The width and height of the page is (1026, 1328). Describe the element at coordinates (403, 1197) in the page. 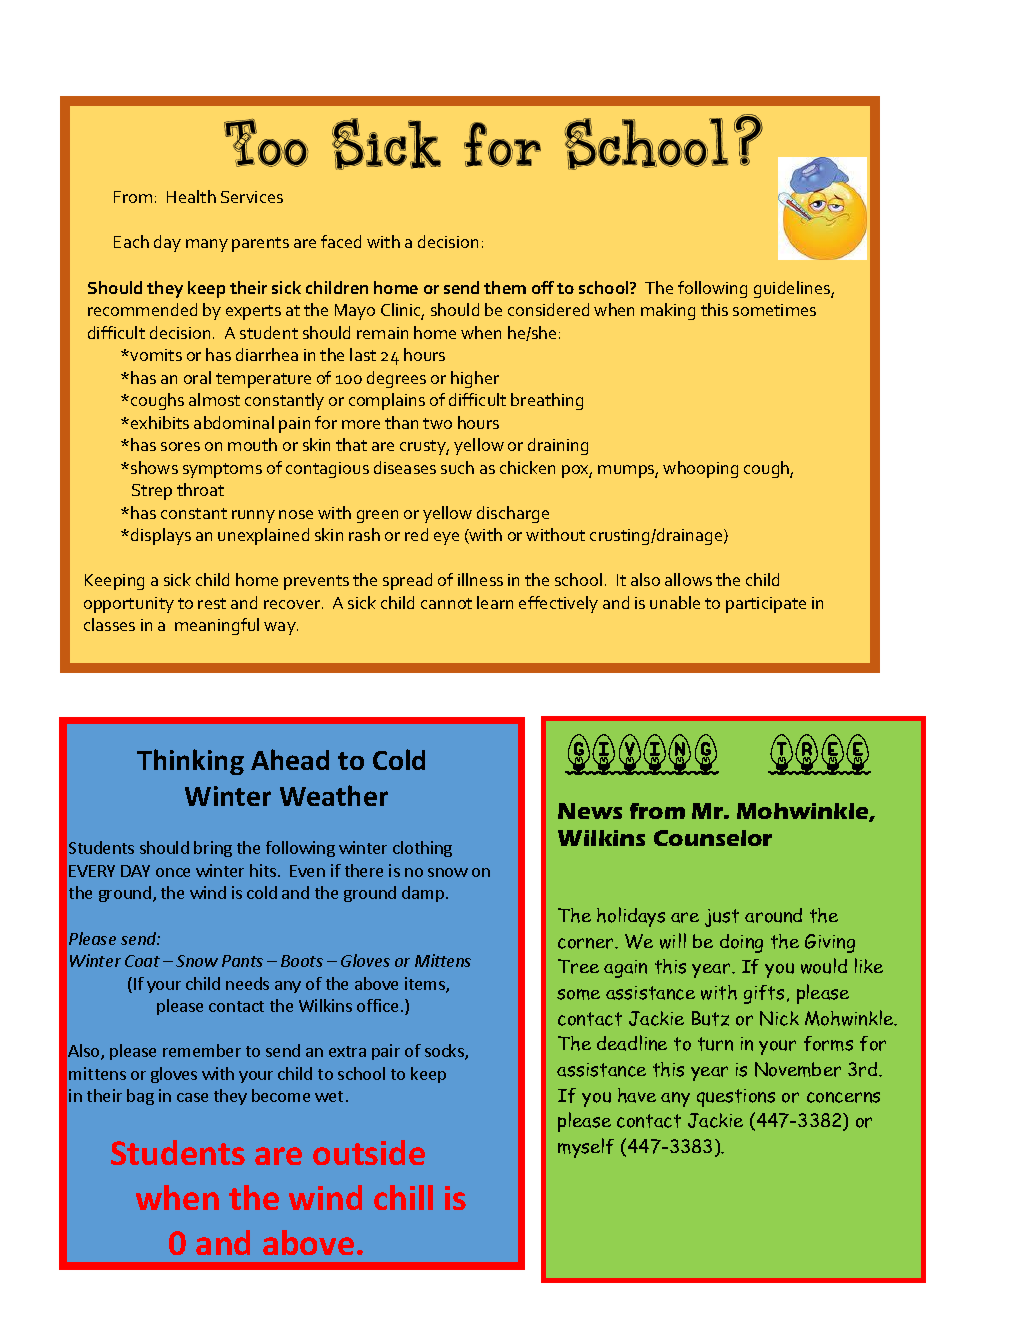

I see `chill` at that location.
